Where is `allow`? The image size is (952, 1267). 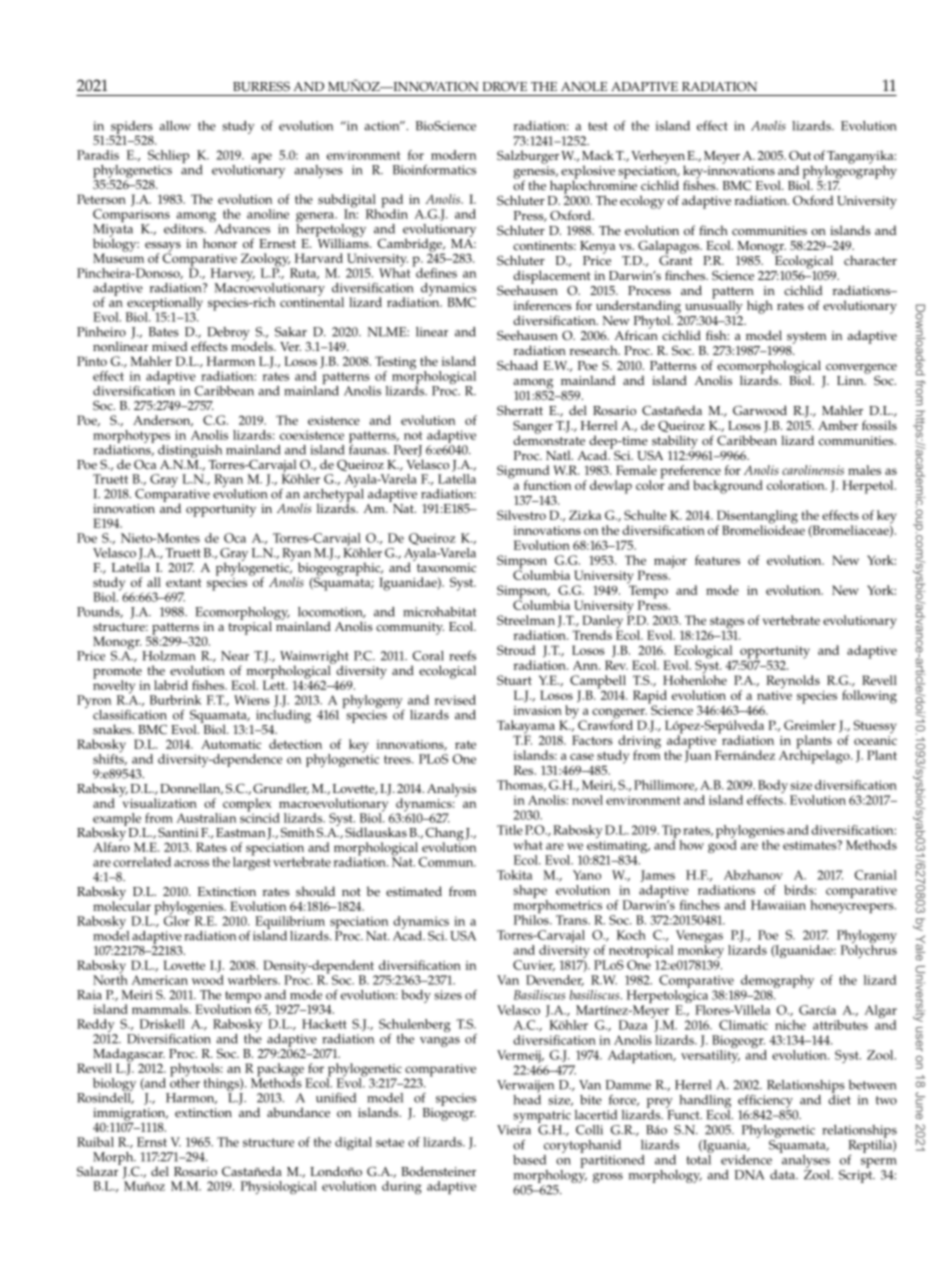 allow is located at coordinates (175, 126).
